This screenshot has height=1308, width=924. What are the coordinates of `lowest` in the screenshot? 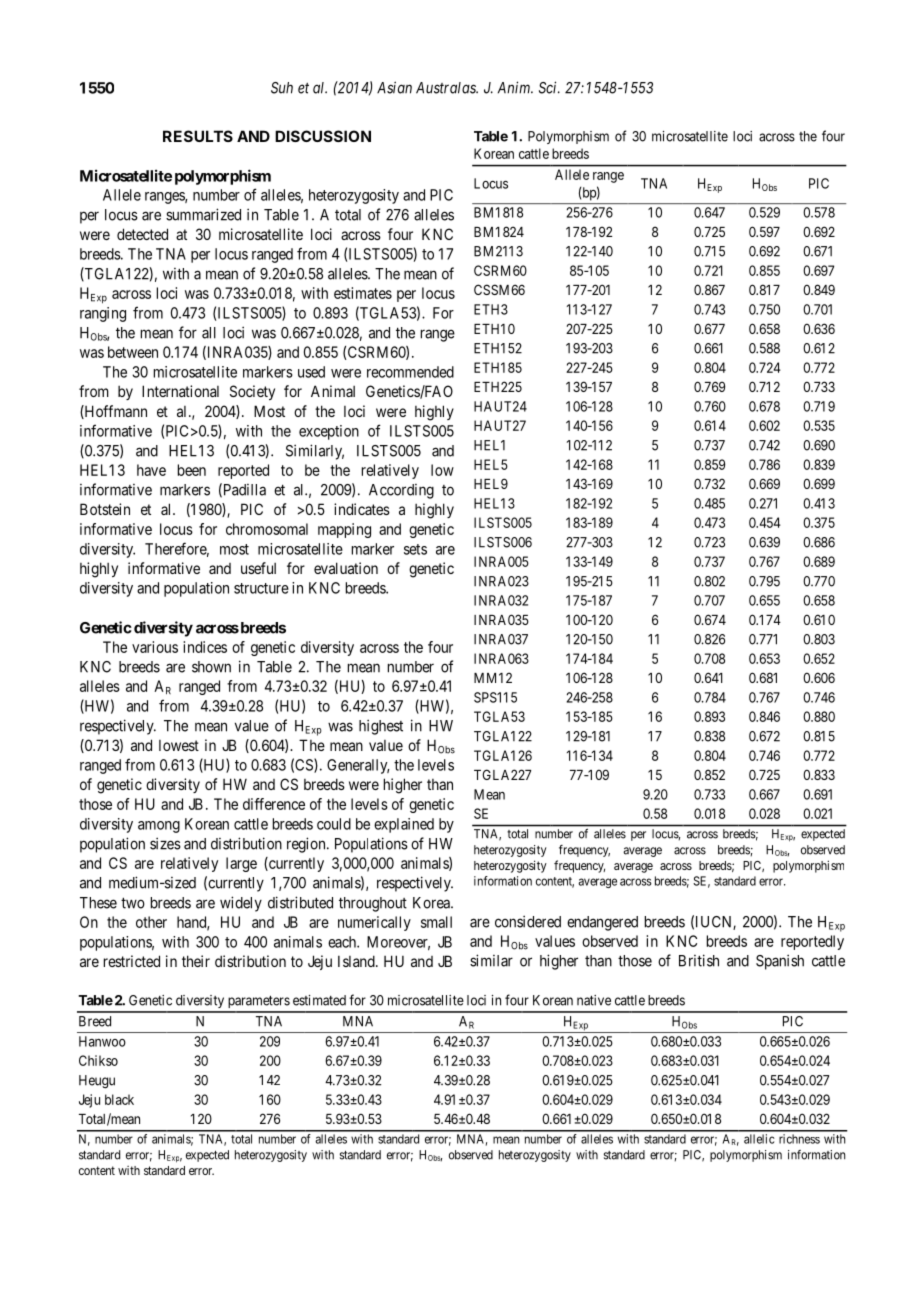 It's located at (179, 745).
